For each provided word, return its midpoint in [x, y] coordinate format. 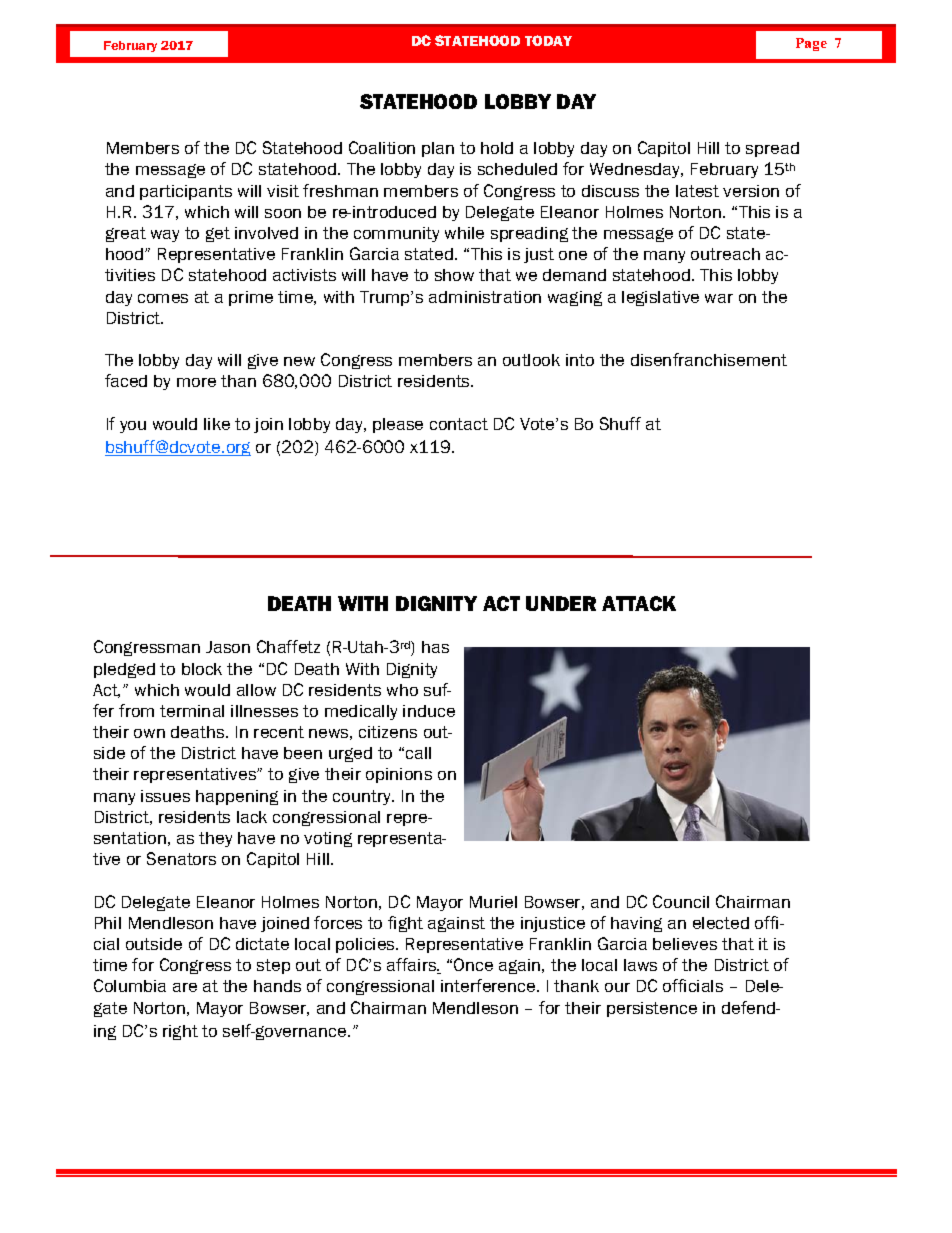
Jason [228, 647]
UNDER [561, 603]
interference [489, 985]
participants [186, 192]
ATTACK [639, 603]
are [185, 987]
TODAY [548, 40]
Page [811, 44]
